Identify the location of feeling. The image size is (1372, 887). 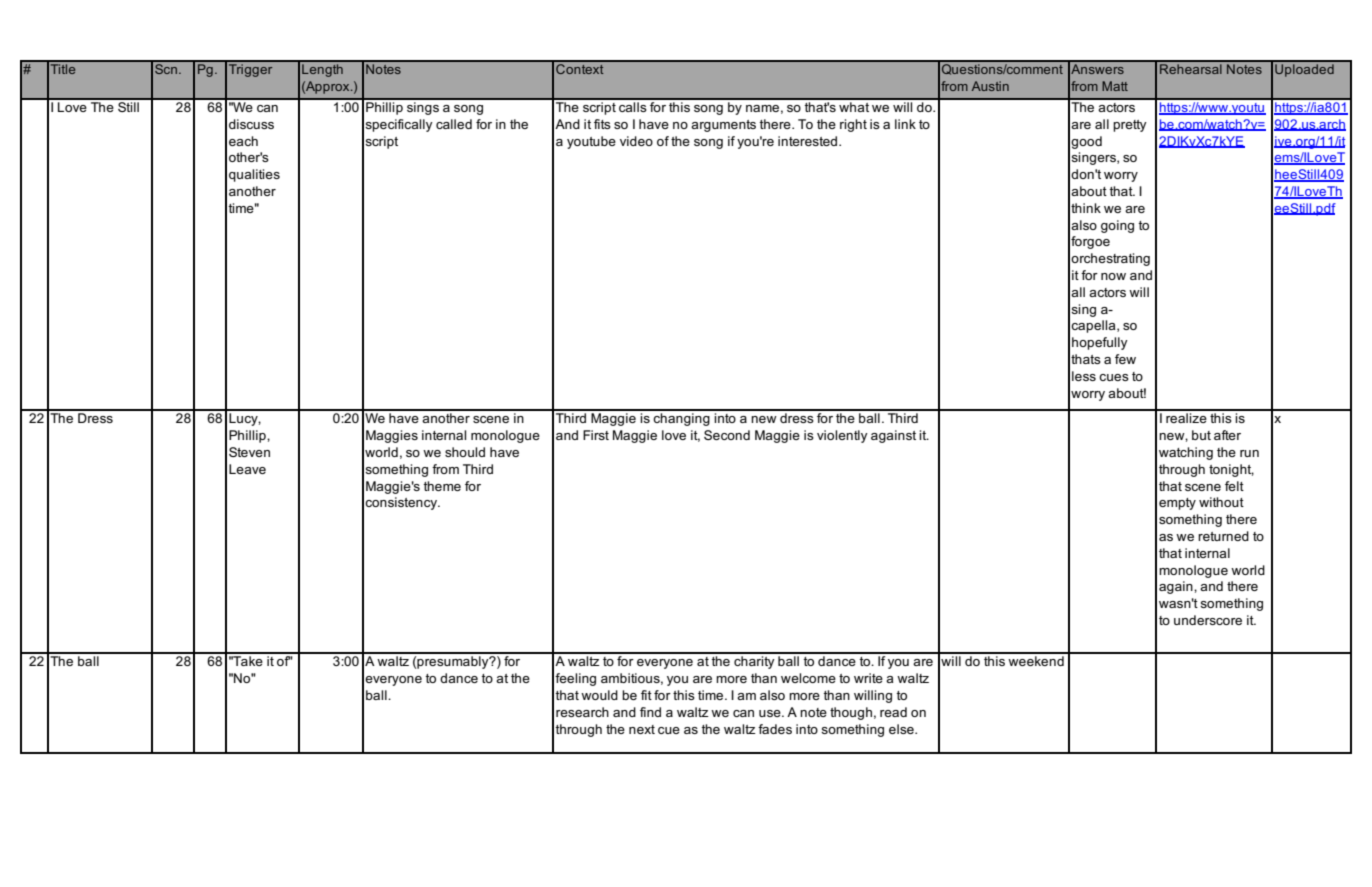
(575, 679).
